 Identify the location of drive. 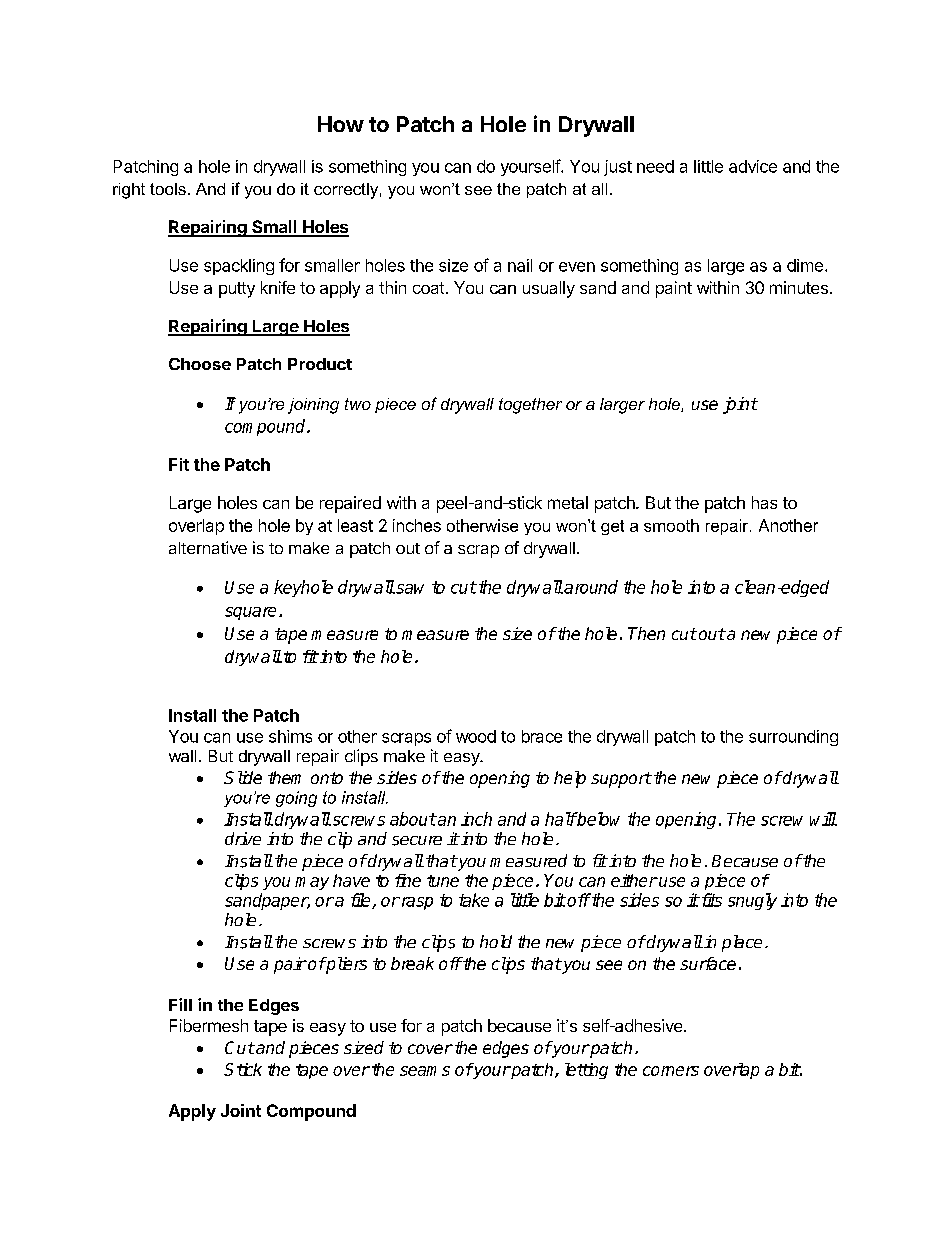
(243, 838).
